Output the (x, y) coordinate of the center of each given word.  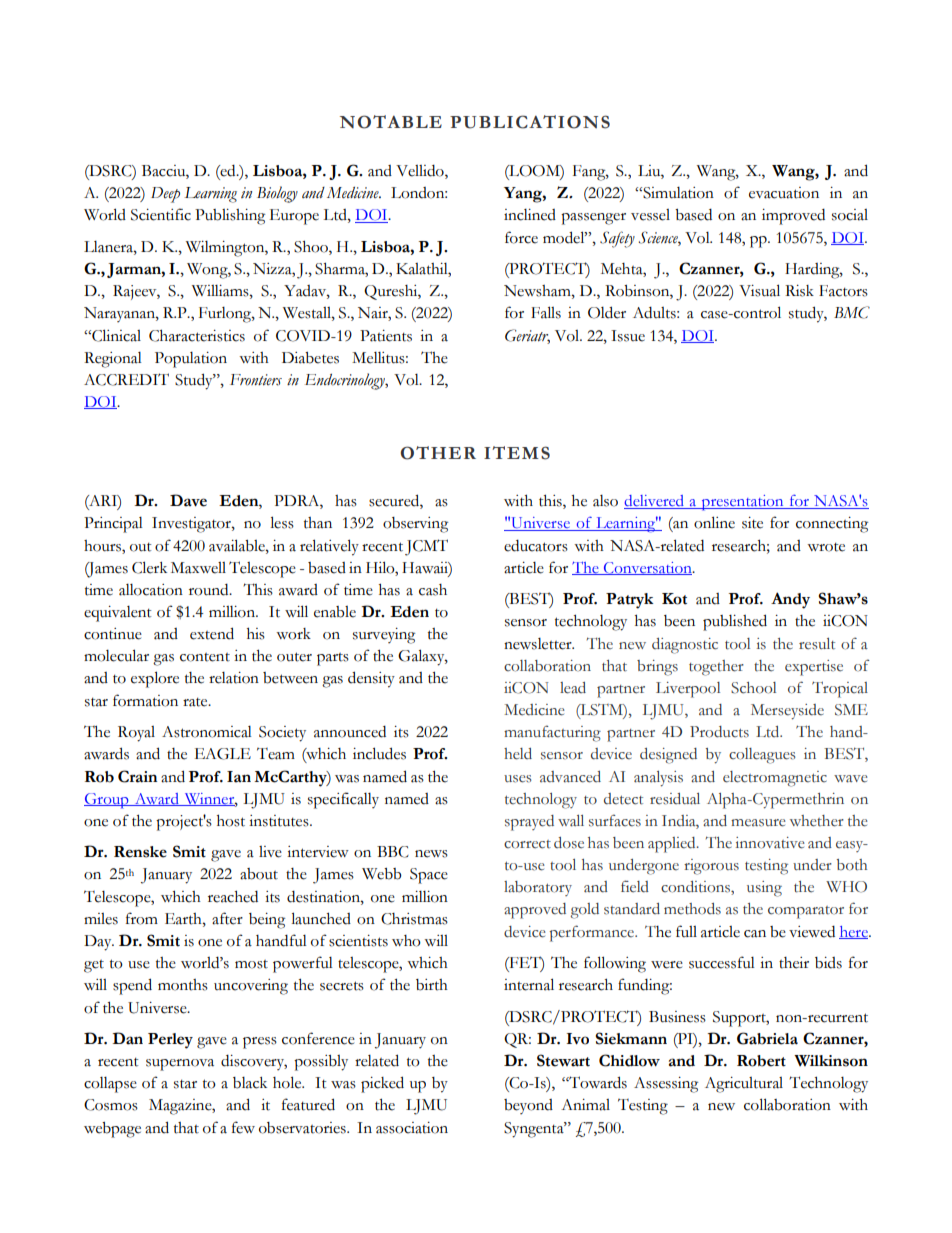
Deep (165, 195)
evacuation (784, 193)
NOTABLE (391, 122)
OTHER (438, 453)
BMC (852, 312)
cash (433, 590)
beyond (528, 1106)
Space (429, 876)
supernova (180, 1065)
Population (191, 360)
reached (233, 897)
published (735, 622)
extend (212, 633)
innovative (770, 843)
